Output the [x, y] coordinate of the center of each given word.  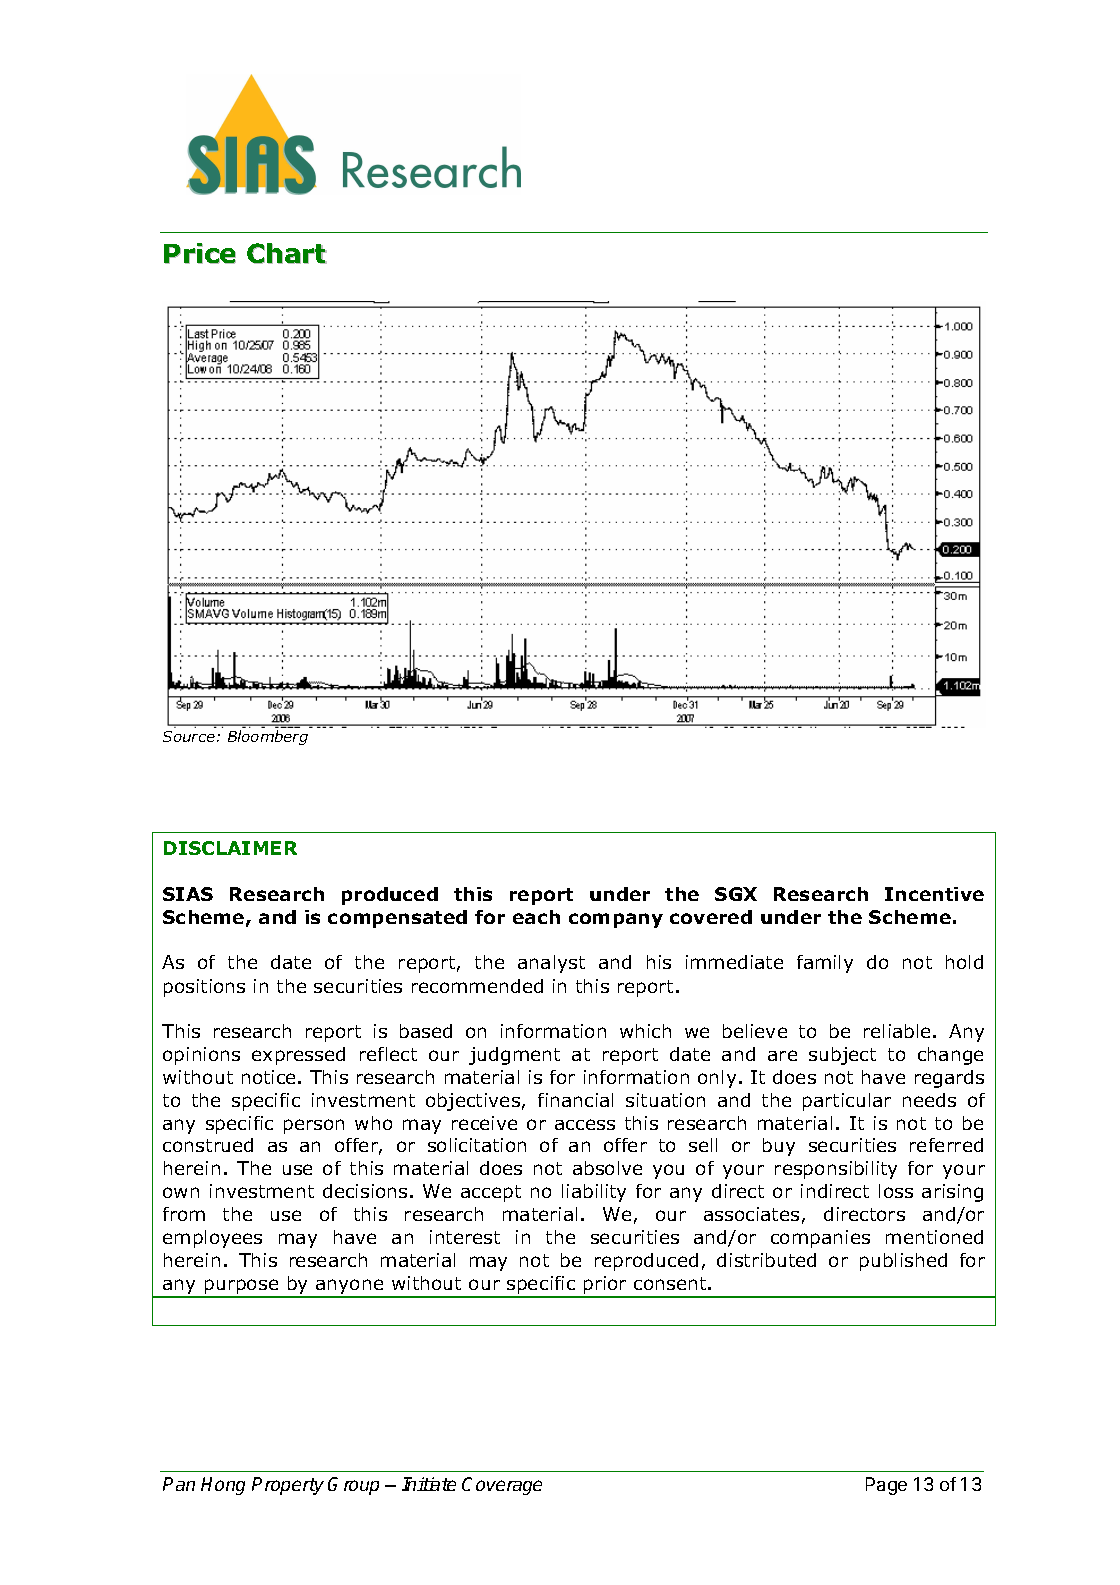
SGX [736, 894]
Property [288, 1486]
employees [212, 1239]
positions [204, 988]
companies [820, 1239]
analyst [551, 964]
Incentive [934, 894]
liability [594, 1193]
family [825, 964]
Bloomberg [268, 737]
